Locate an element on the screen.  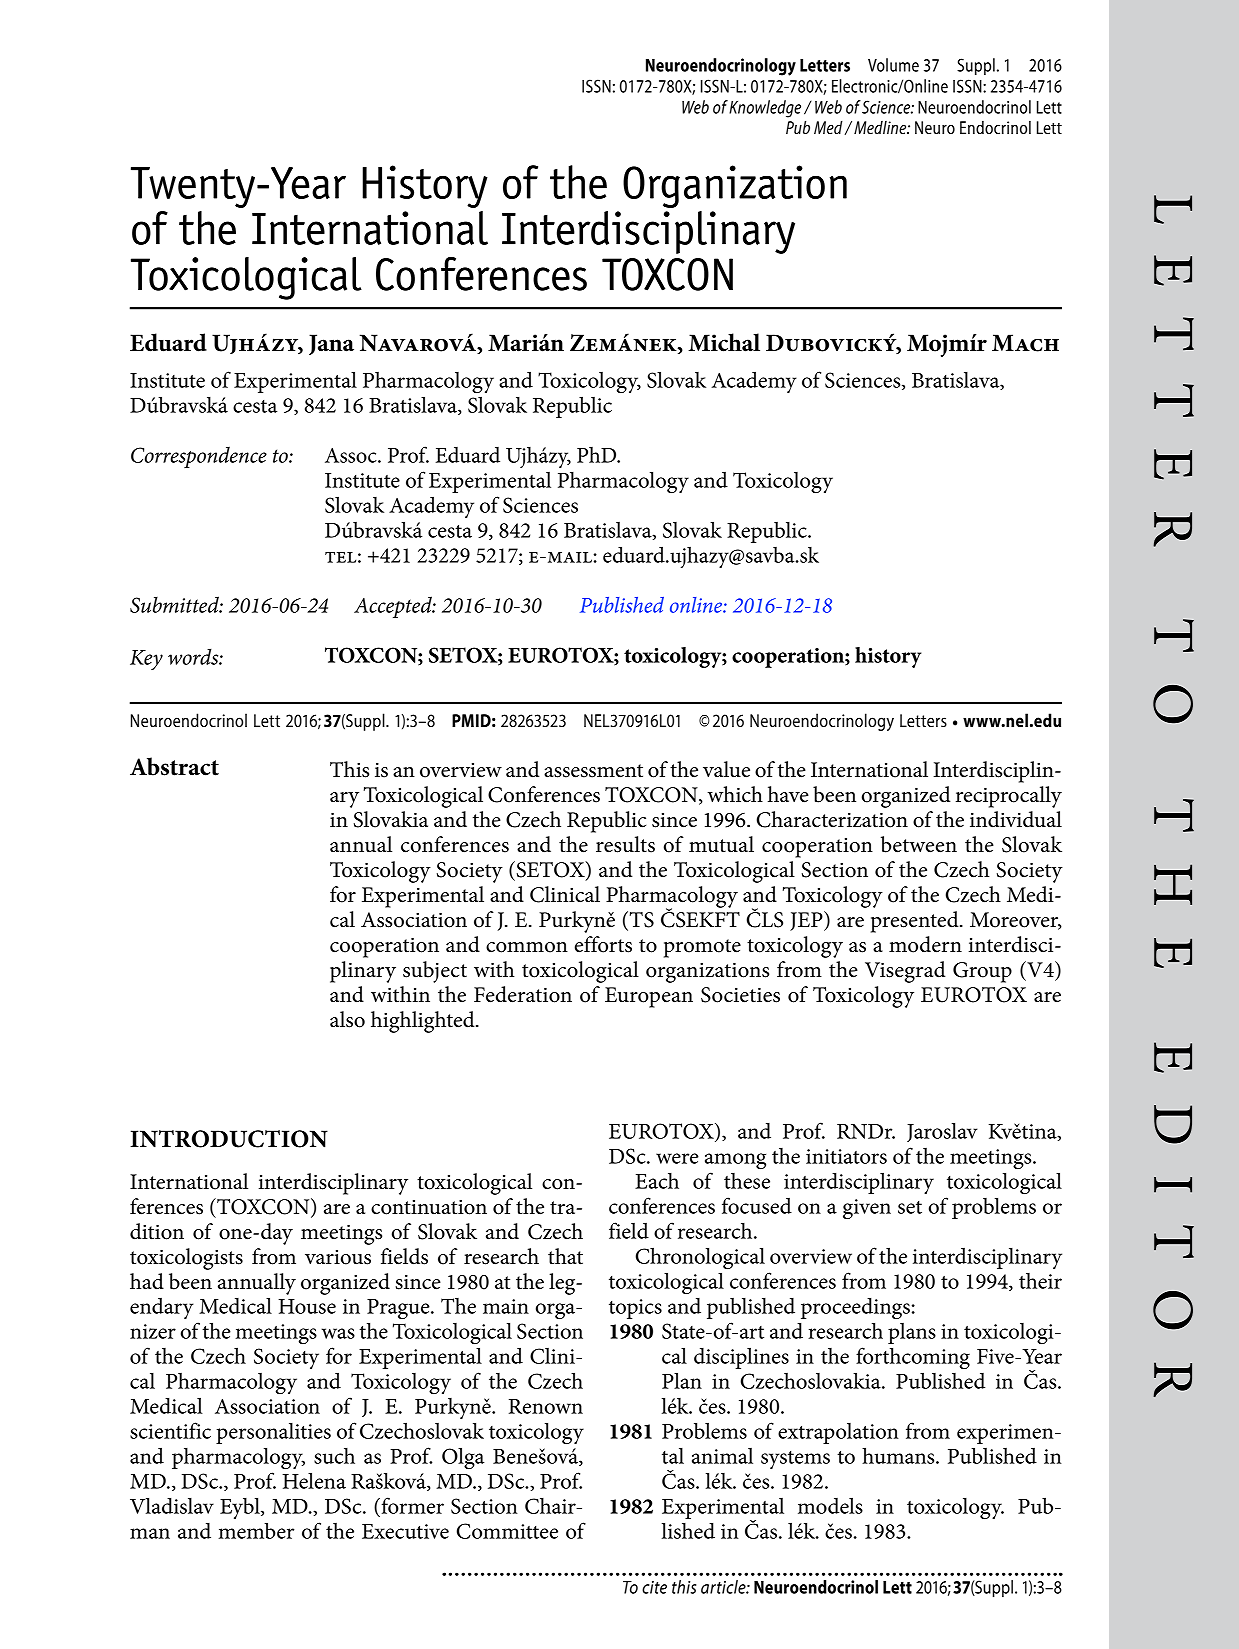
Group is located at coordinates (982, 972).
